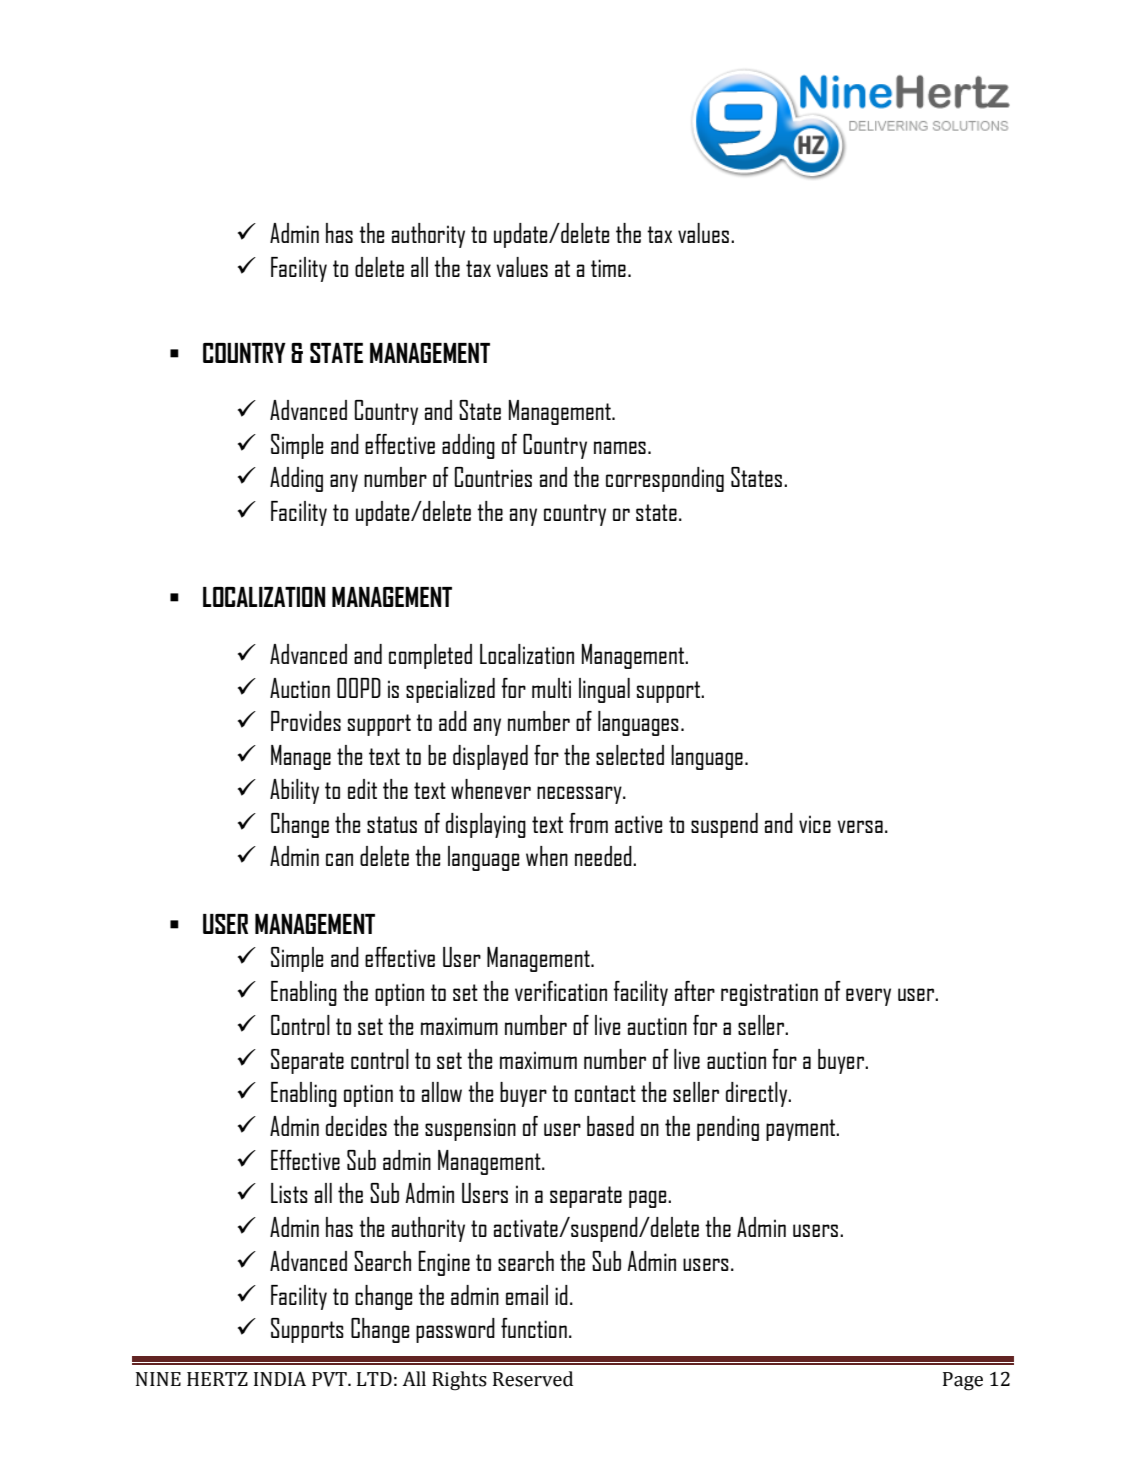 The height and width of the document is (1483, 1146). What do you see at coordinates (306, 721) in the document?
I see `Provides` at bounding box center [306, 721].
